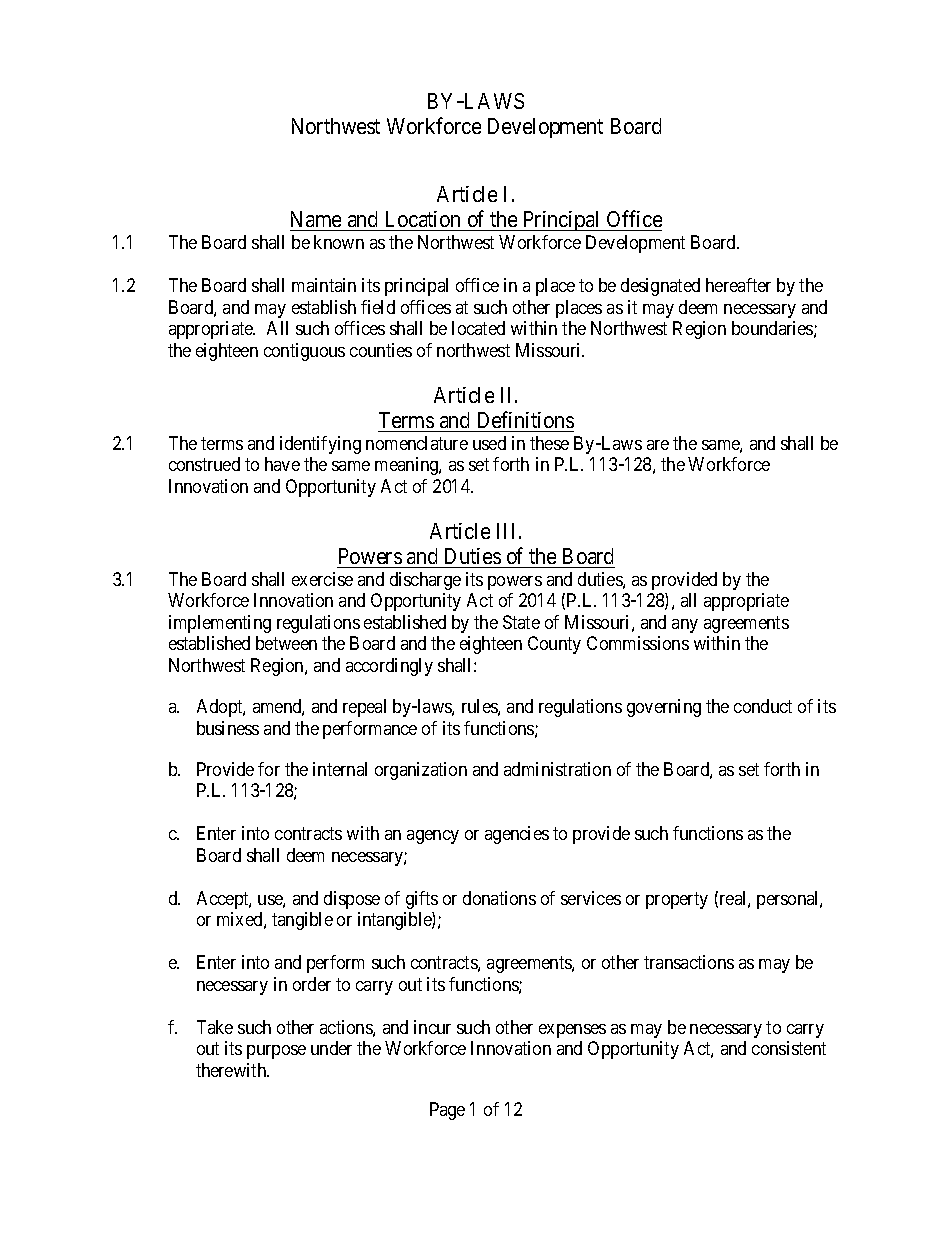  Describe the element at coordinates (738, 285) in the screenshot. I see `hereafter` at that location.
